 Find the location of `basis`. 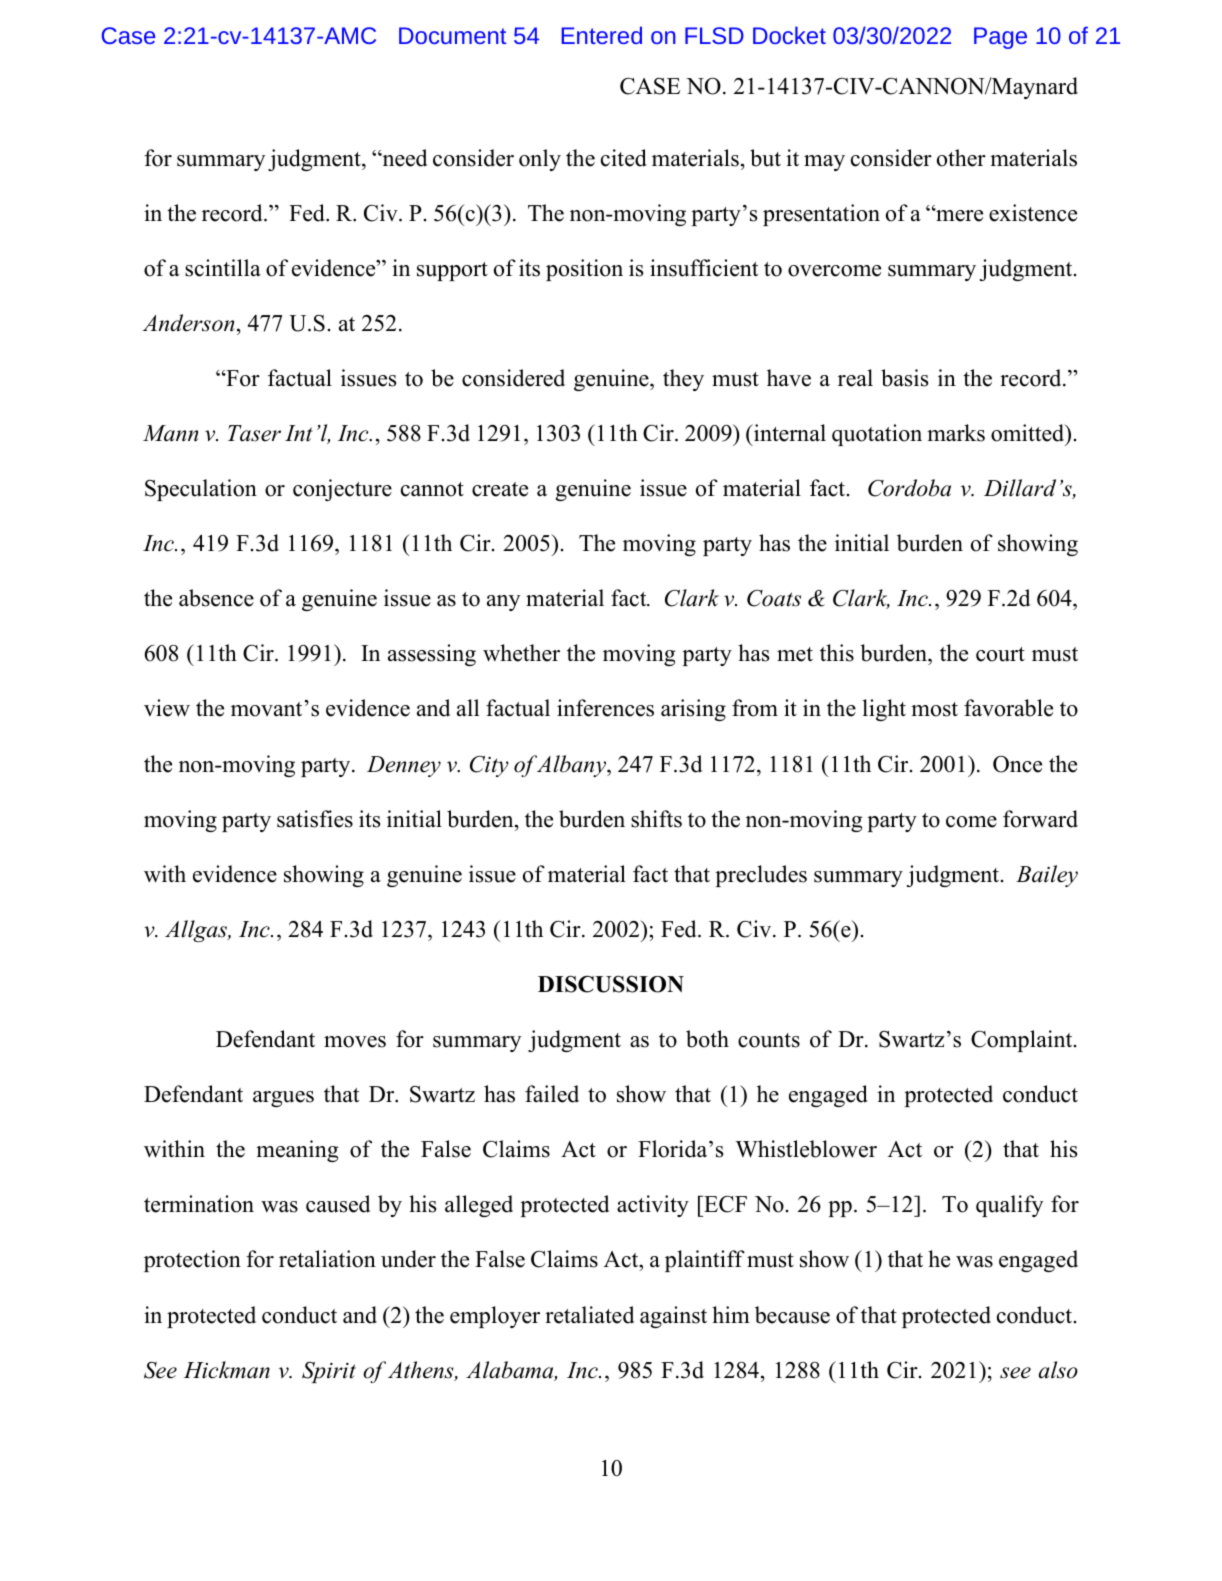

basis is located at coordinates (904, 378).
